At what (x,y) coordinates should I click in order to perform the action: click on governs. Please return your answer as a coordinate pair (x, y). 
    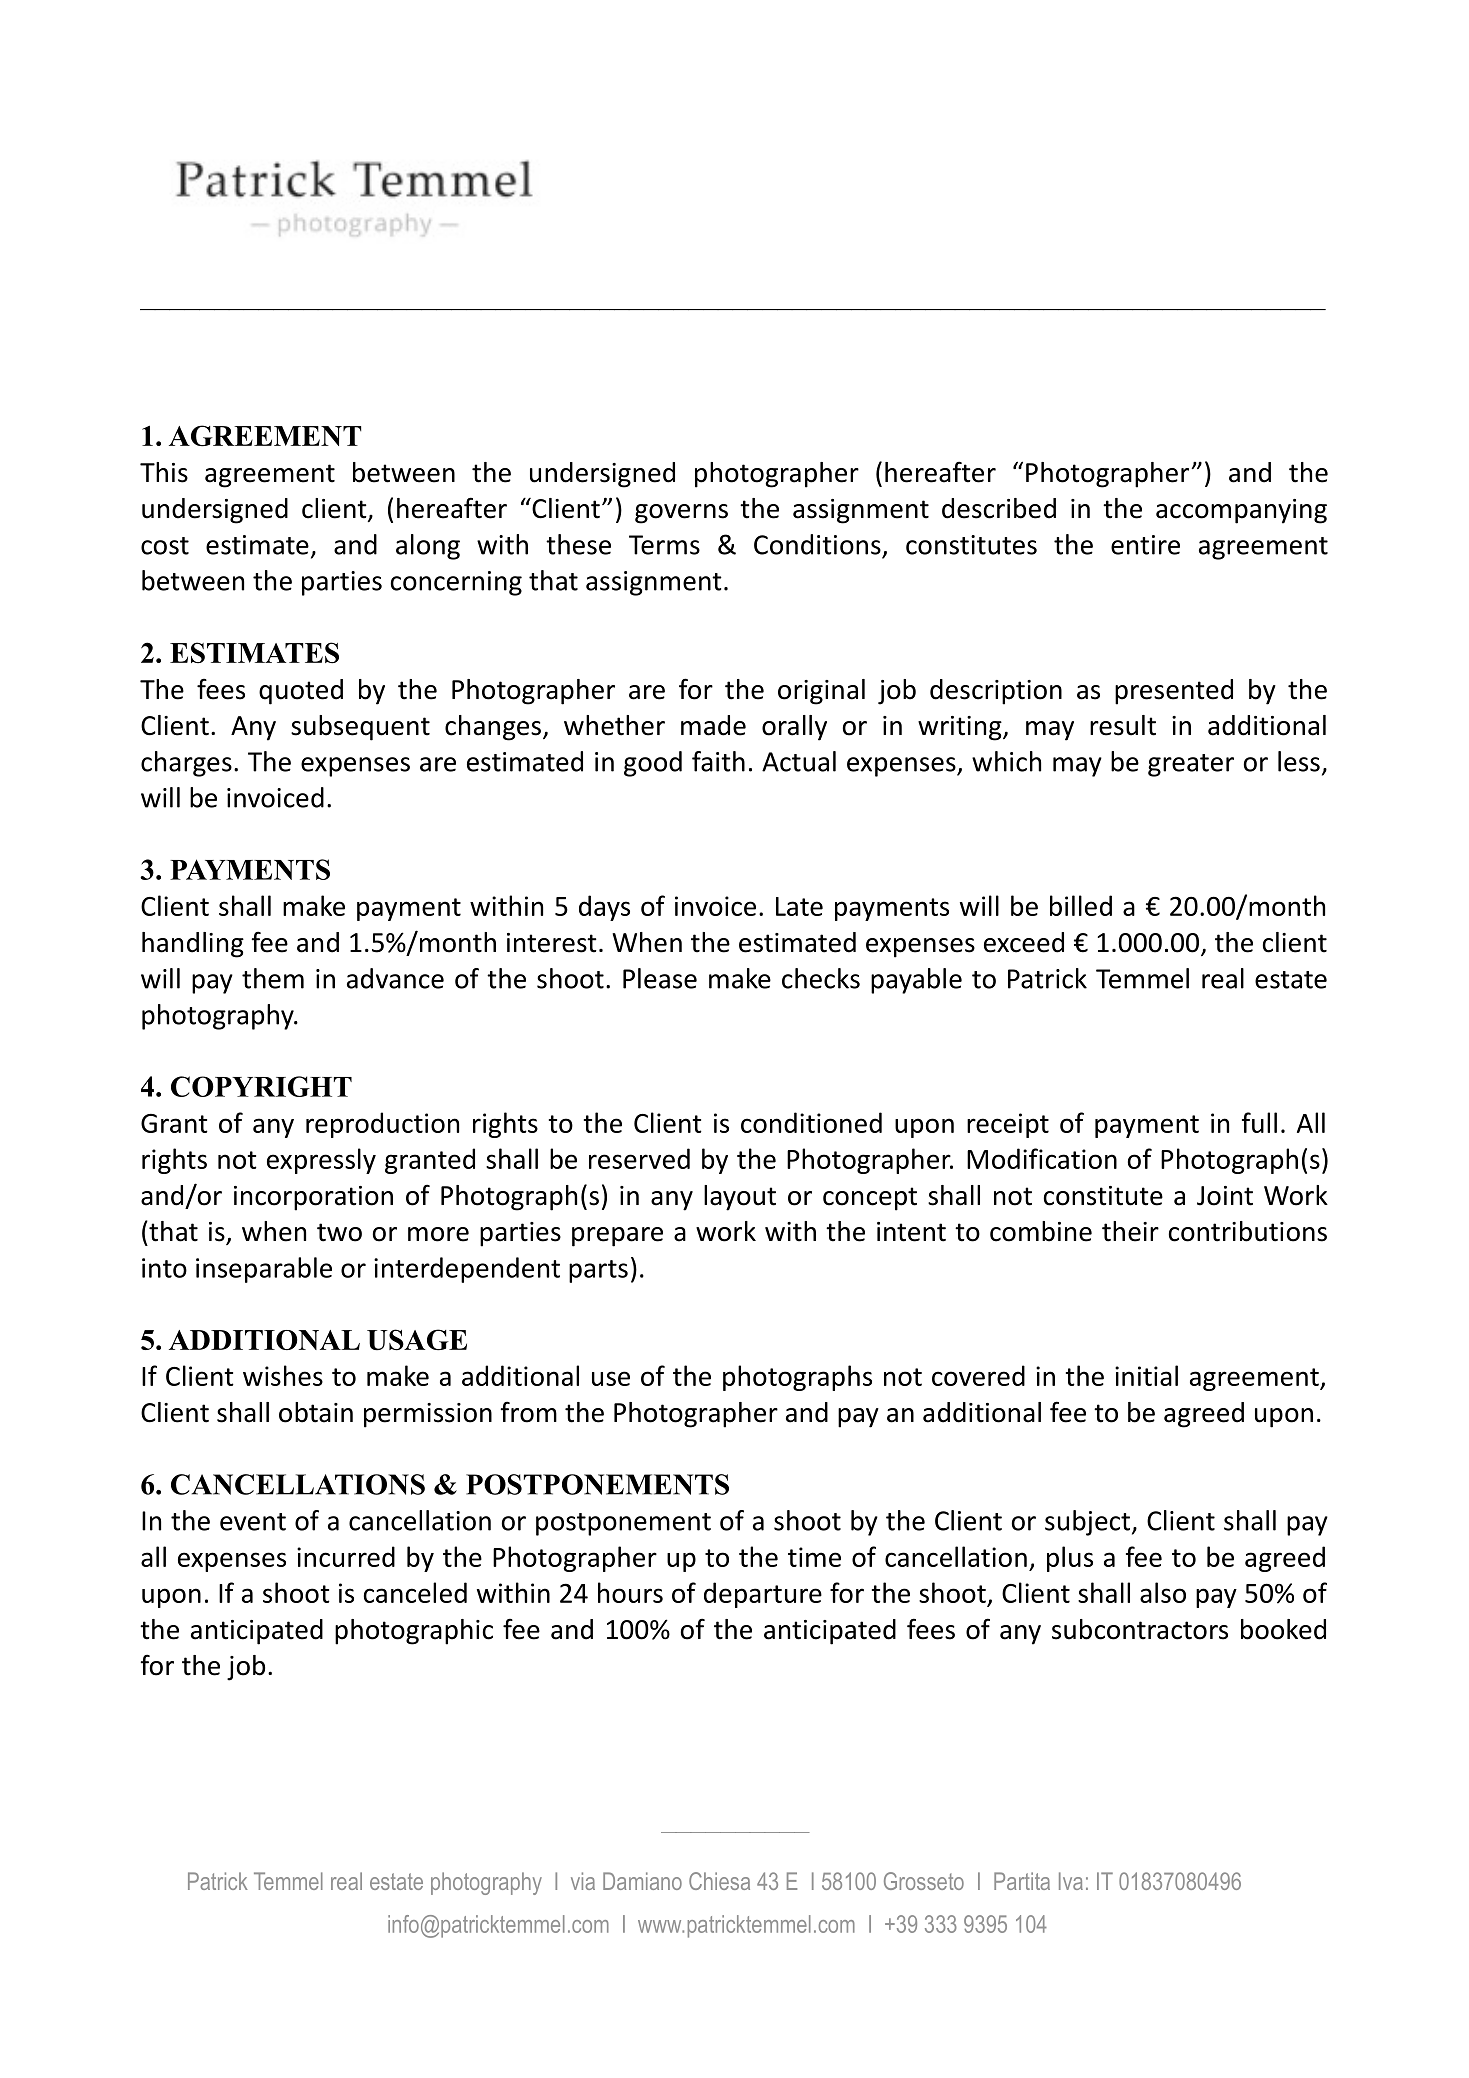
    Looking at the image, I should click on (681, 514).
